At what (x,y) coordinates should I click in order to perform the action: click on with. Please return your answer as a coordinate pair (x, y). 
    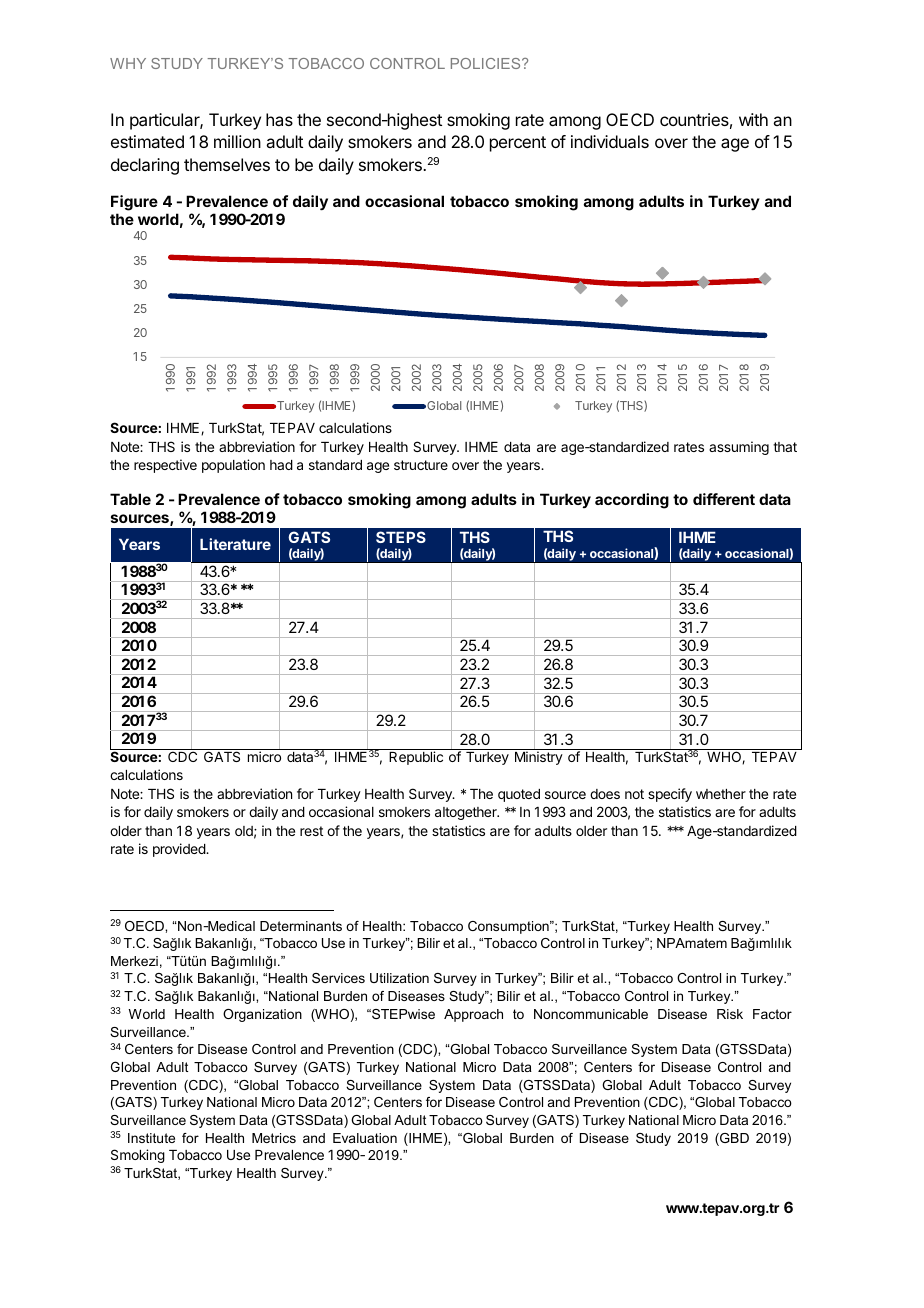
    Looking at the image, I should click on (753, 119).
